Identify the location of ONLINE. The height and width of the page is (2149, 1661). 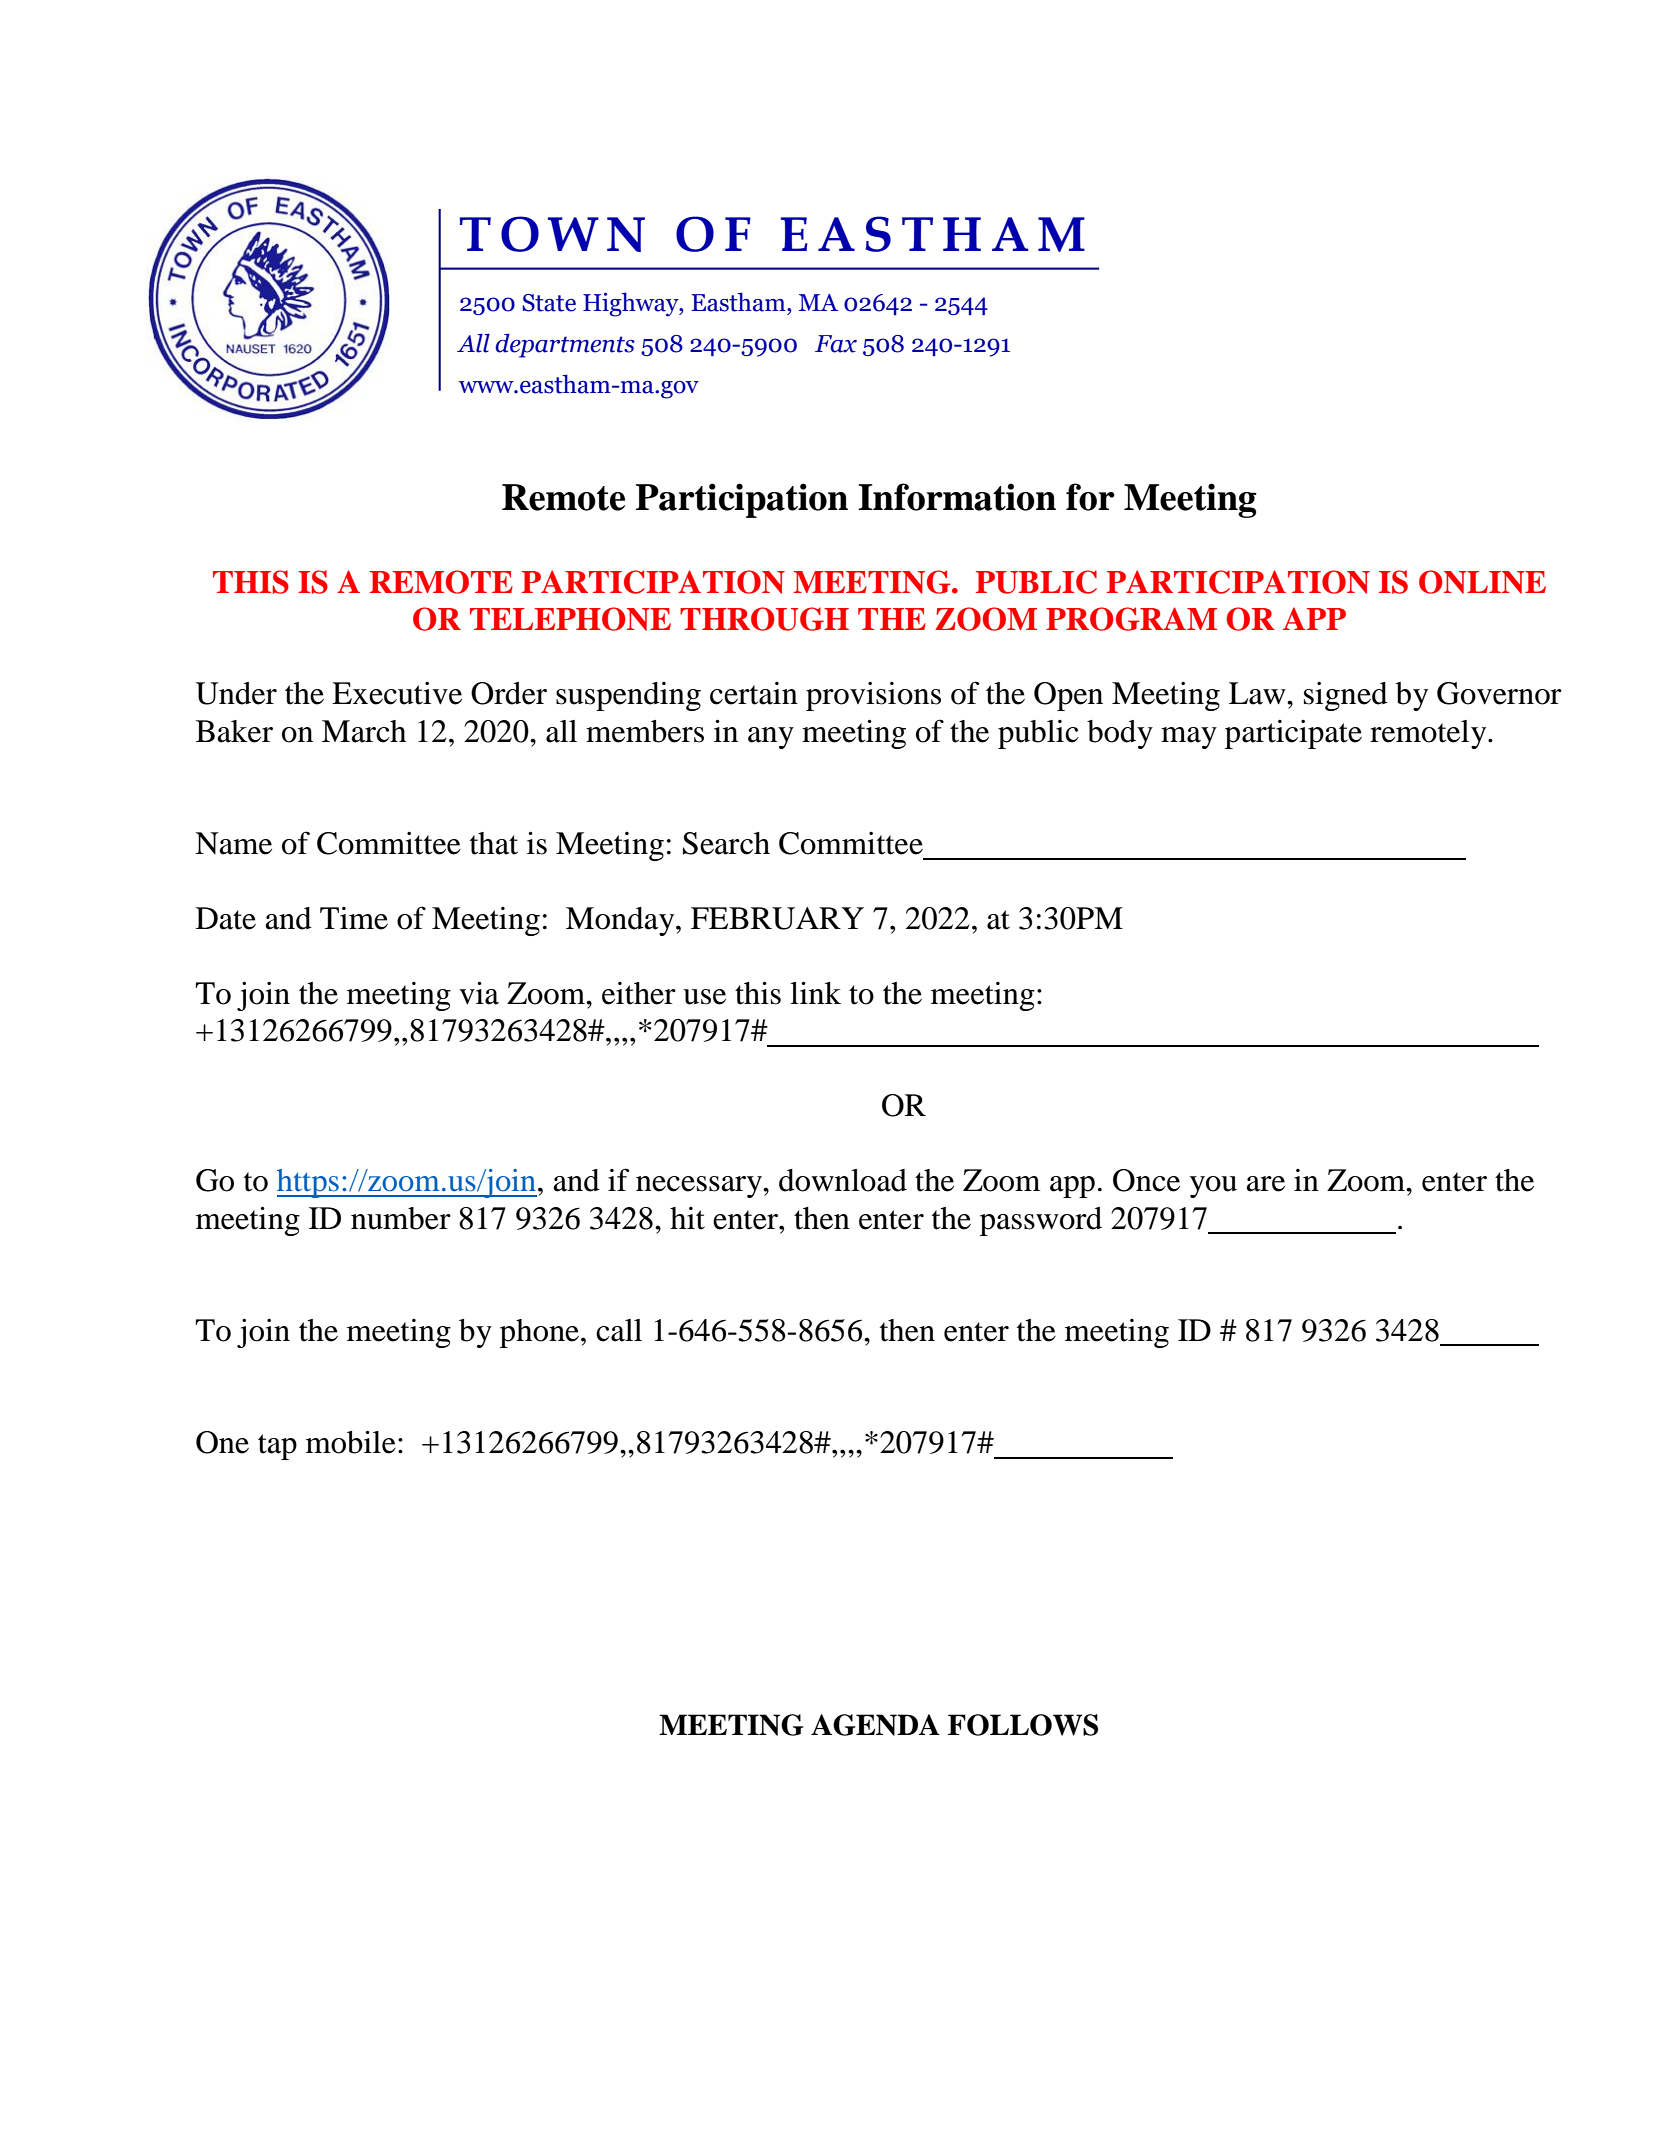
(1482, 582).
